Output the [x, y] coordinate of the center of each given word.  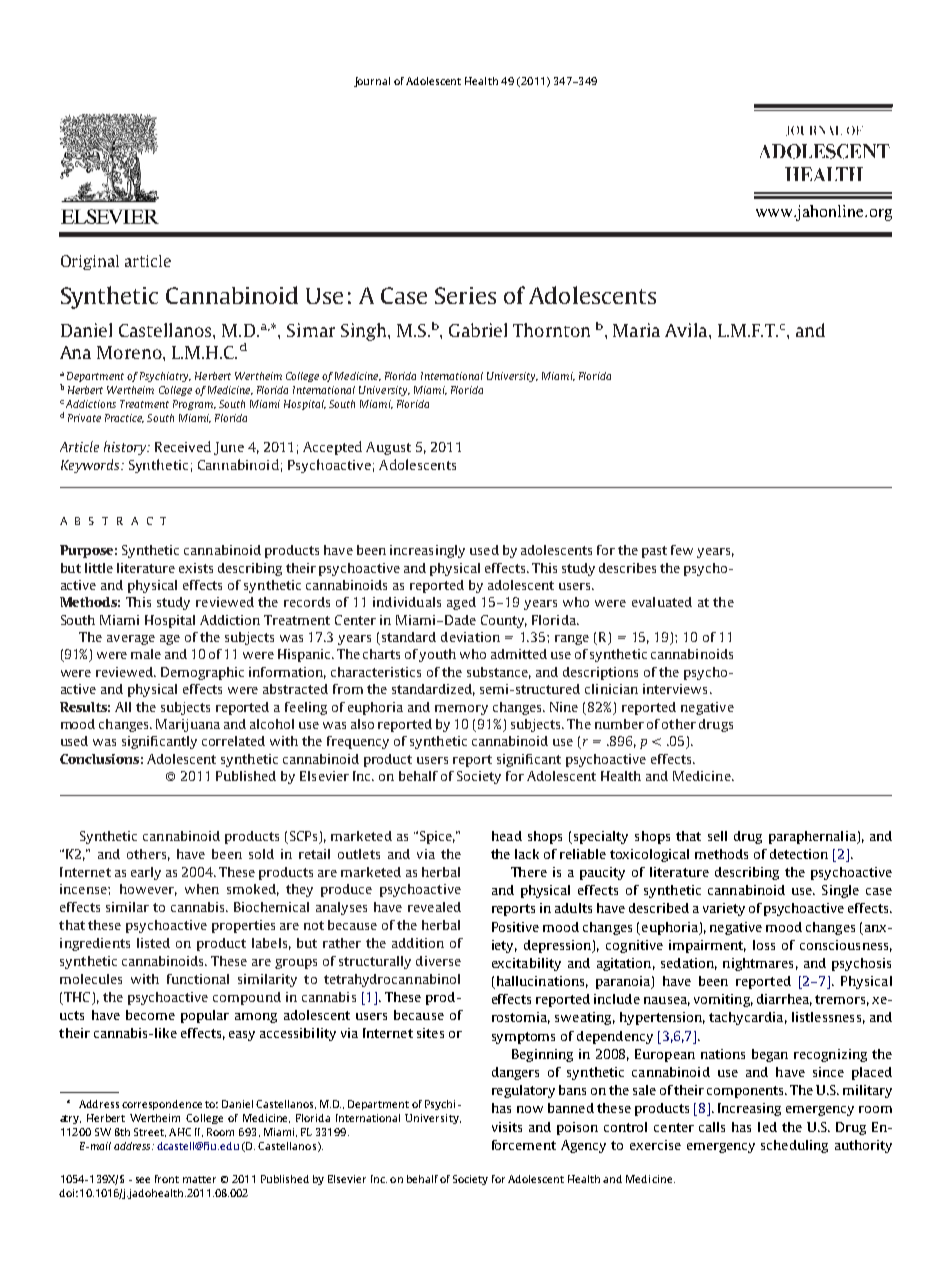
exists [196, 568]
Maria [636, 330]
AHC [180, 1132]
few [682, 550]
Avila [687, 330]
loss [764, 945]
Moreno [130, 352]
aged [461, 603]
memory [461, 710]
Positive [515, 927]
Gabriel [478, 330]
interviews [675, 689]
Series [465, 295]
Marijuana [188, 725]
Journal [372, 82]
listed [153, 943]
